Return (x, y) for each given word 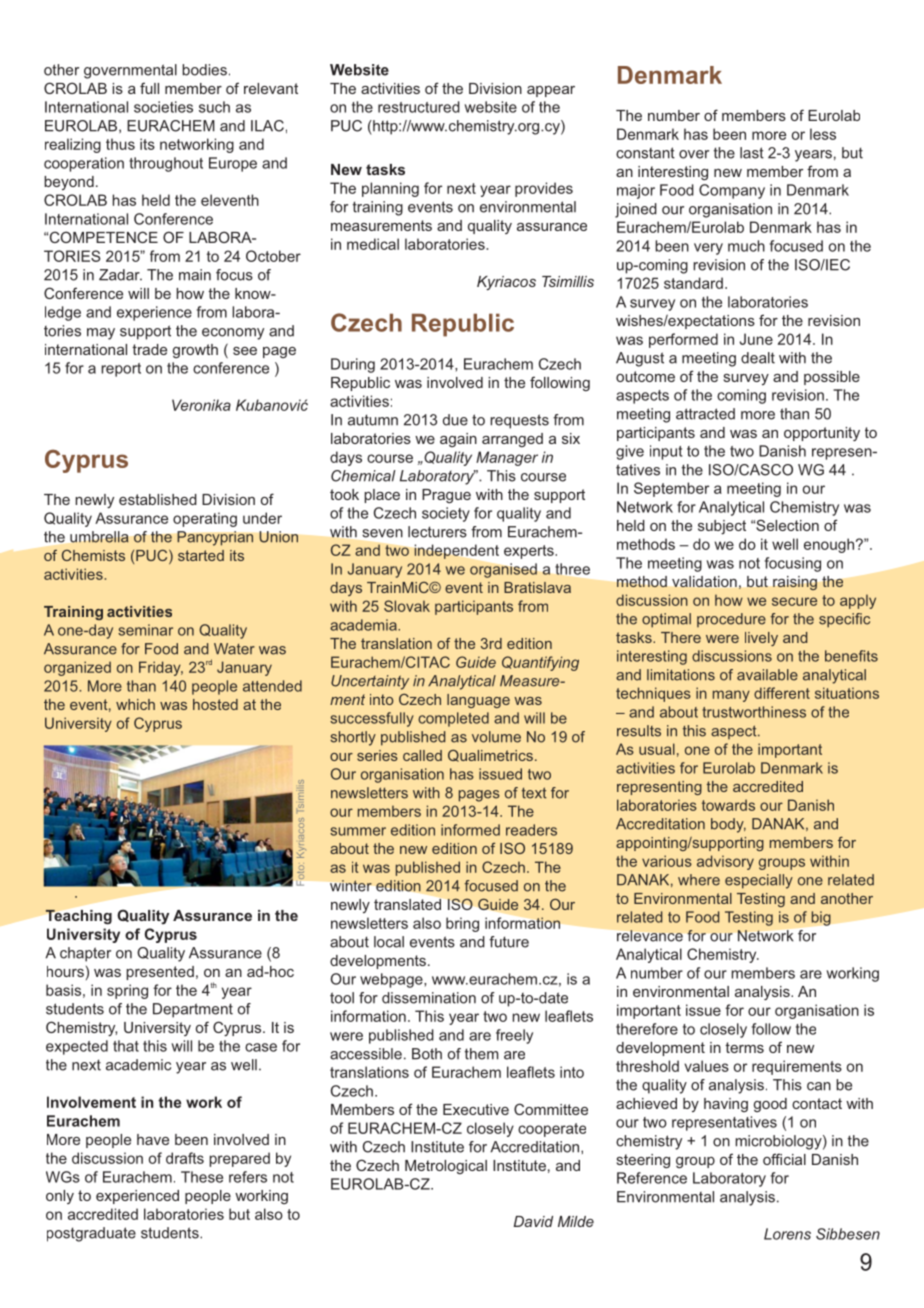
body (728, 825)
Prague (446, 496)
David (533, 1221)
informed (470, 830)
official (784, 1159)
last (752, 153)
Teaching (78, 917)
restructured (419, 107)
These (202, 1177)
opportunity (822, 434)
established (158, 499)
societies (163, 107)
